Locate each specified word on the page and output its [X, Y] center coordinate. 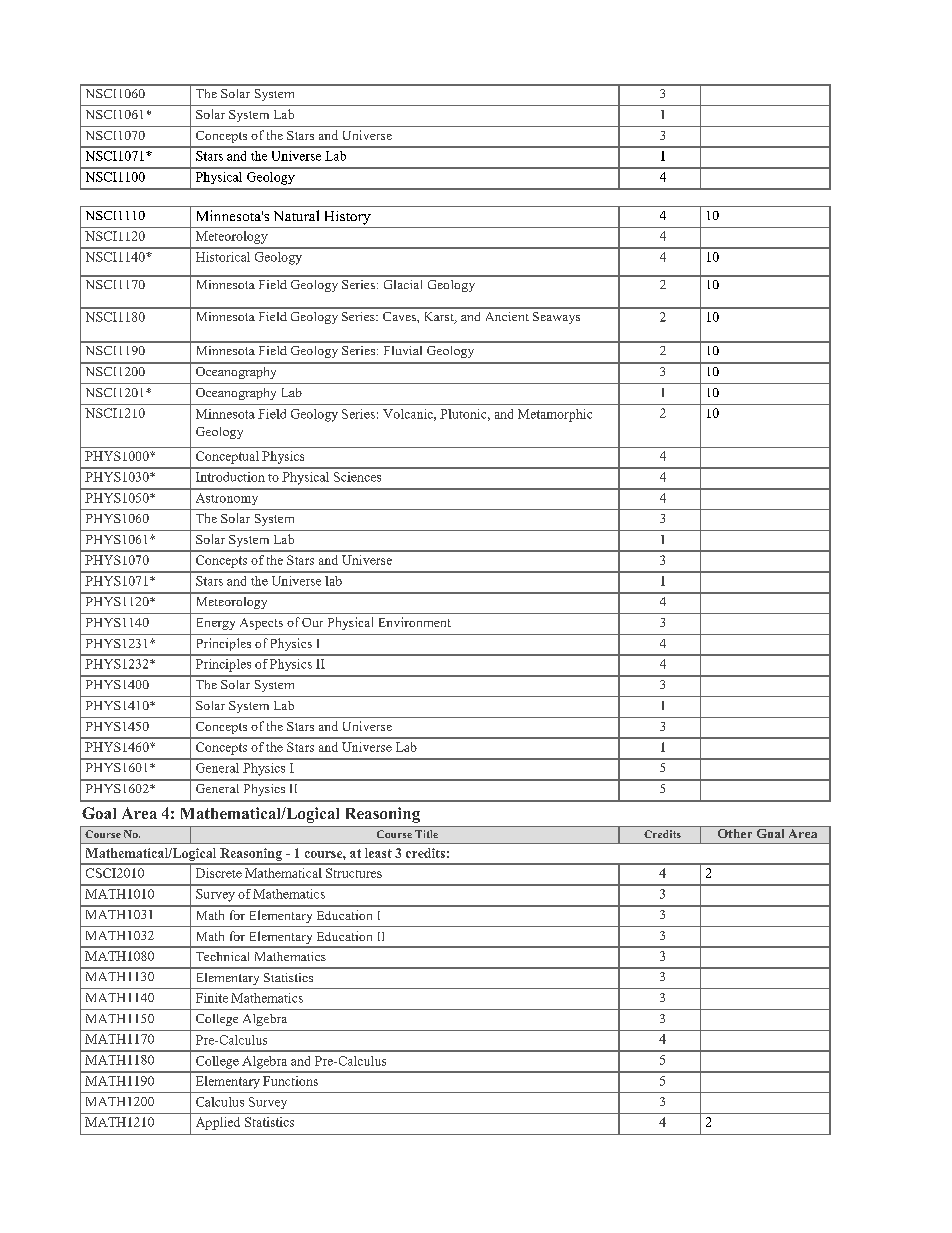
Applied [218, 1123]
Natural [296, 215]
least [378, 853]
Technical [222, 956]
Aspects [261, 624]
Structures [354, 873]
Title [426, 834]
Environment [415, 622]
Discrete [219, 873]
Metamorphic [555, 415]
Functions [290, 1081]
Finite [212, 998]
